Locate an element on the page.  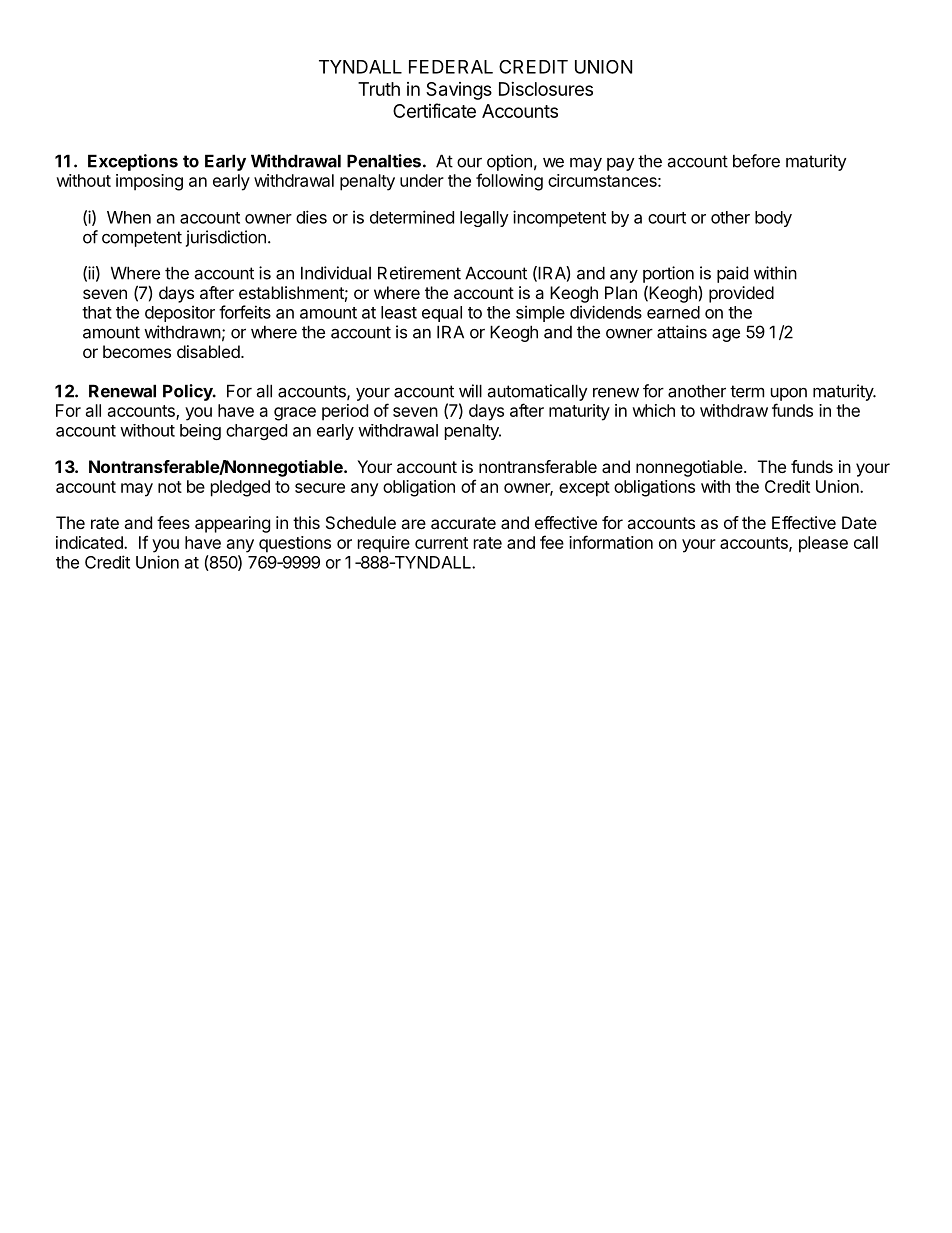
Truth is located at coordinates (379, 89).
